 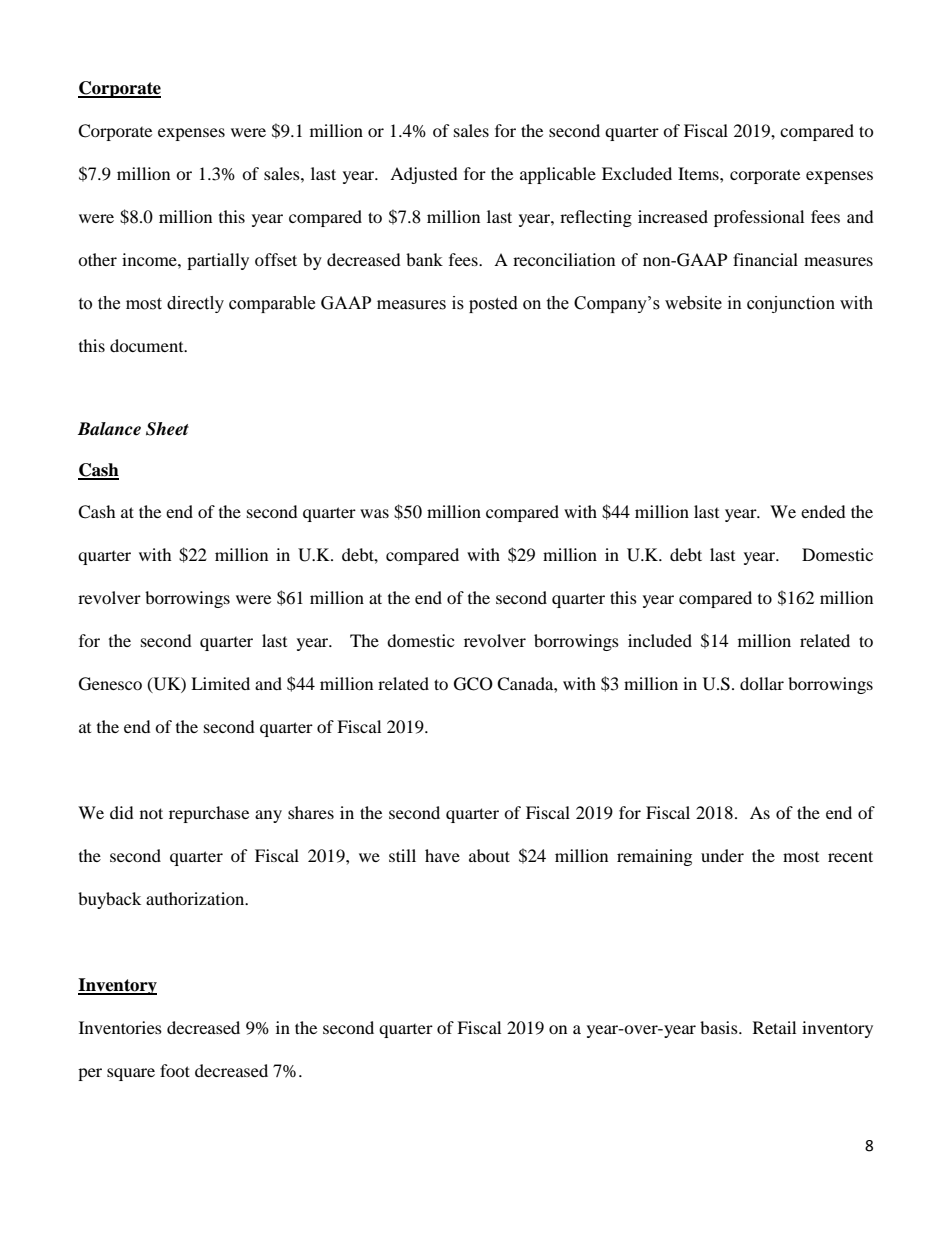 What do you see at coordinates (759, 218) in the screenshot?
I see `professional` at bounding box center [759, 218].
